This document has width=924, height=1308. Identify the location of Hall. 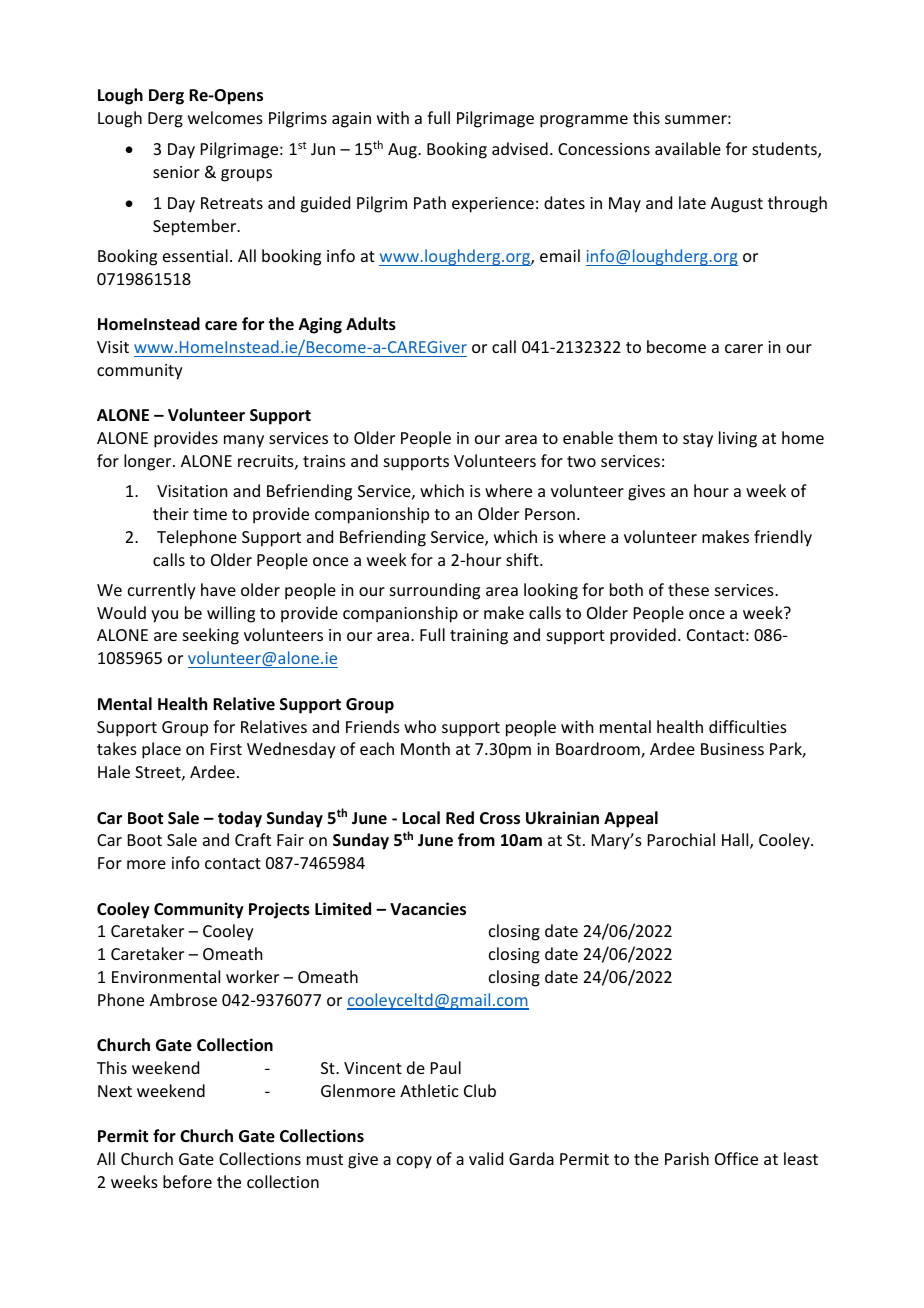
(736, 841).
